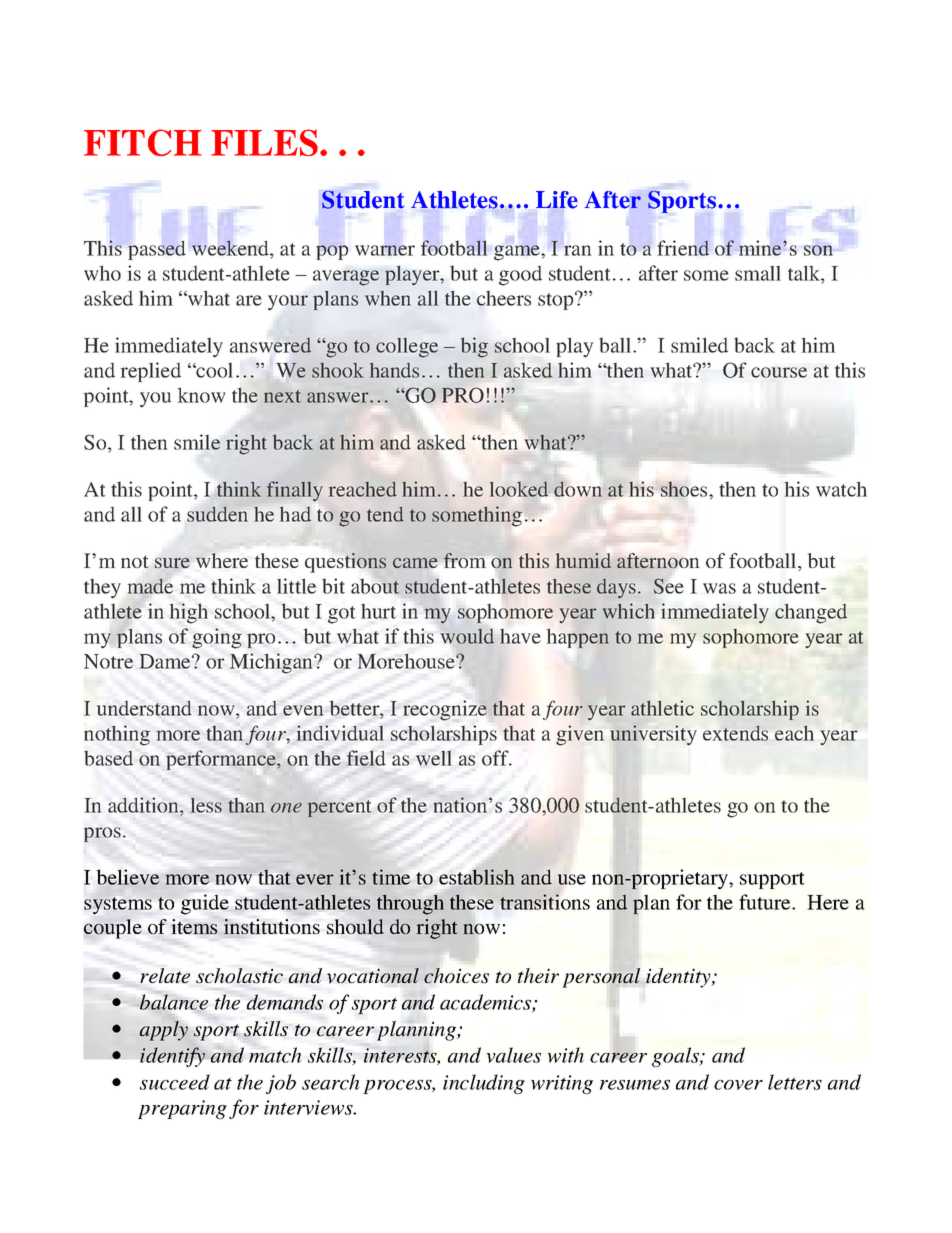  What do you see at coordinates (683, 248) in the document?
I see `friend` at bounding box center [683, 248].
